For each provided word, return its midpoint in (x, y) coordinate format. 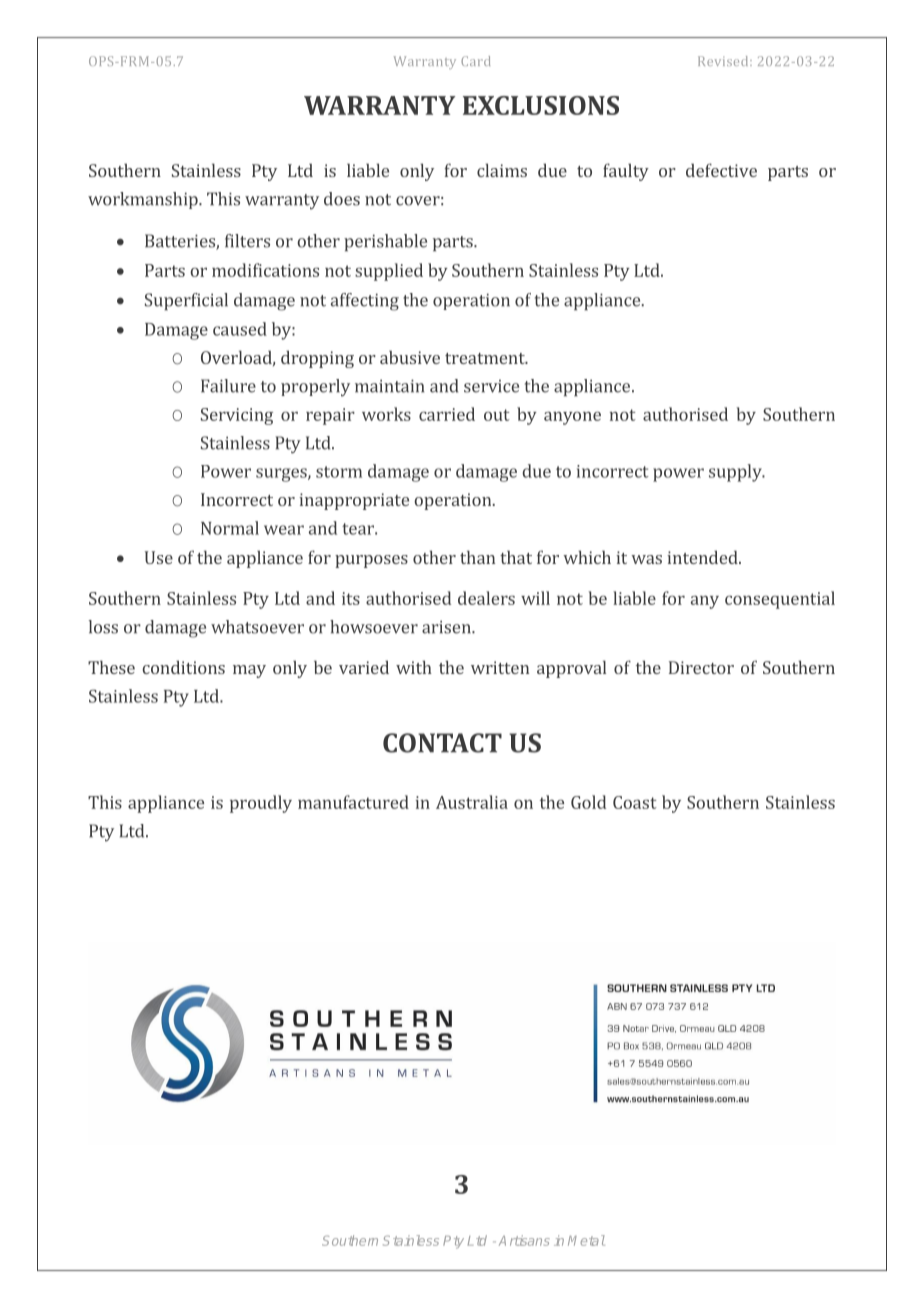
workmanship (144, 200)
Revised (724, 61)
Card (475, 61)
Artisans (524, 1240)
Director (701, 667)
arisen (447, 627)
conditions (183, 667)
